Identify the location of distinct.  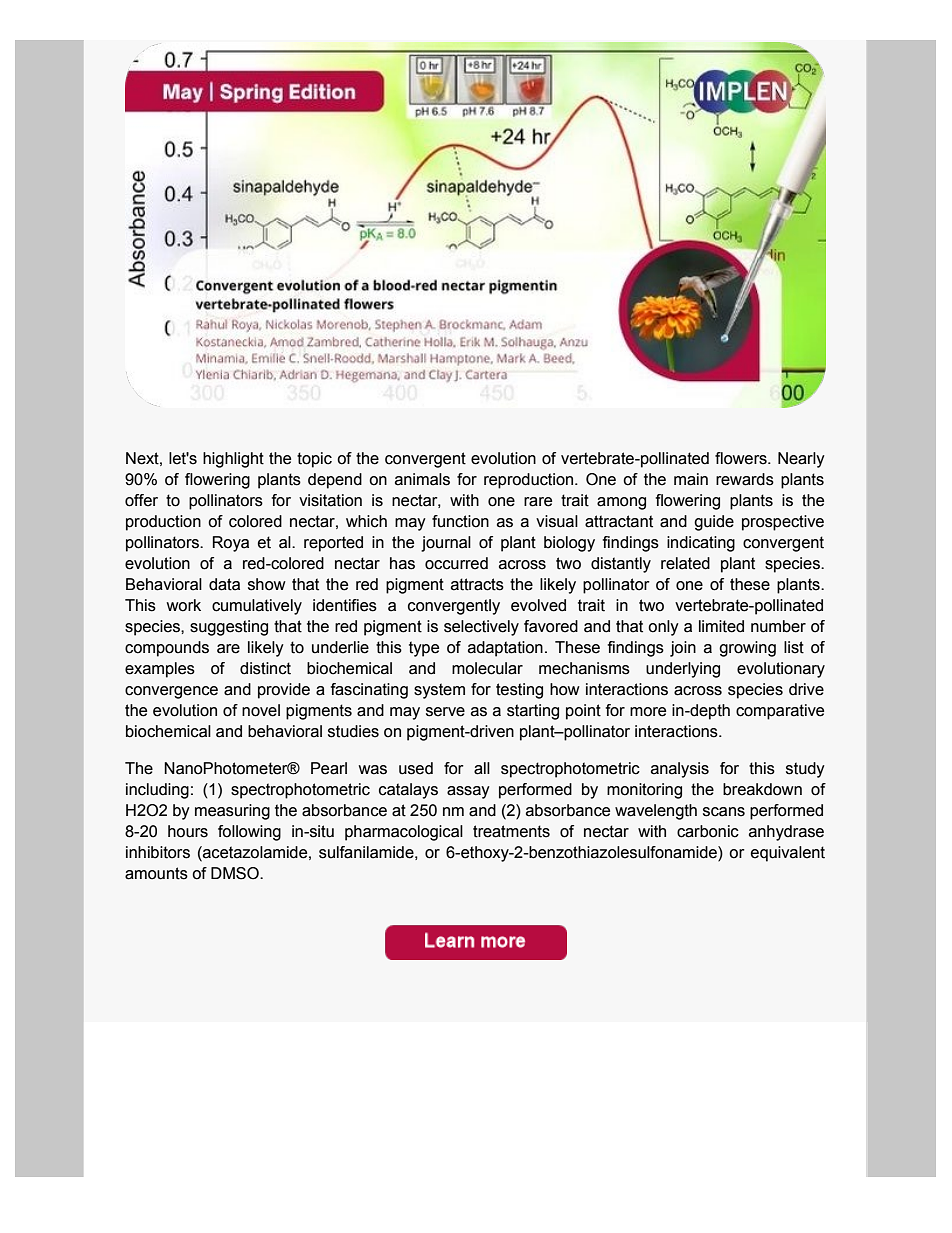
(265, 668).
